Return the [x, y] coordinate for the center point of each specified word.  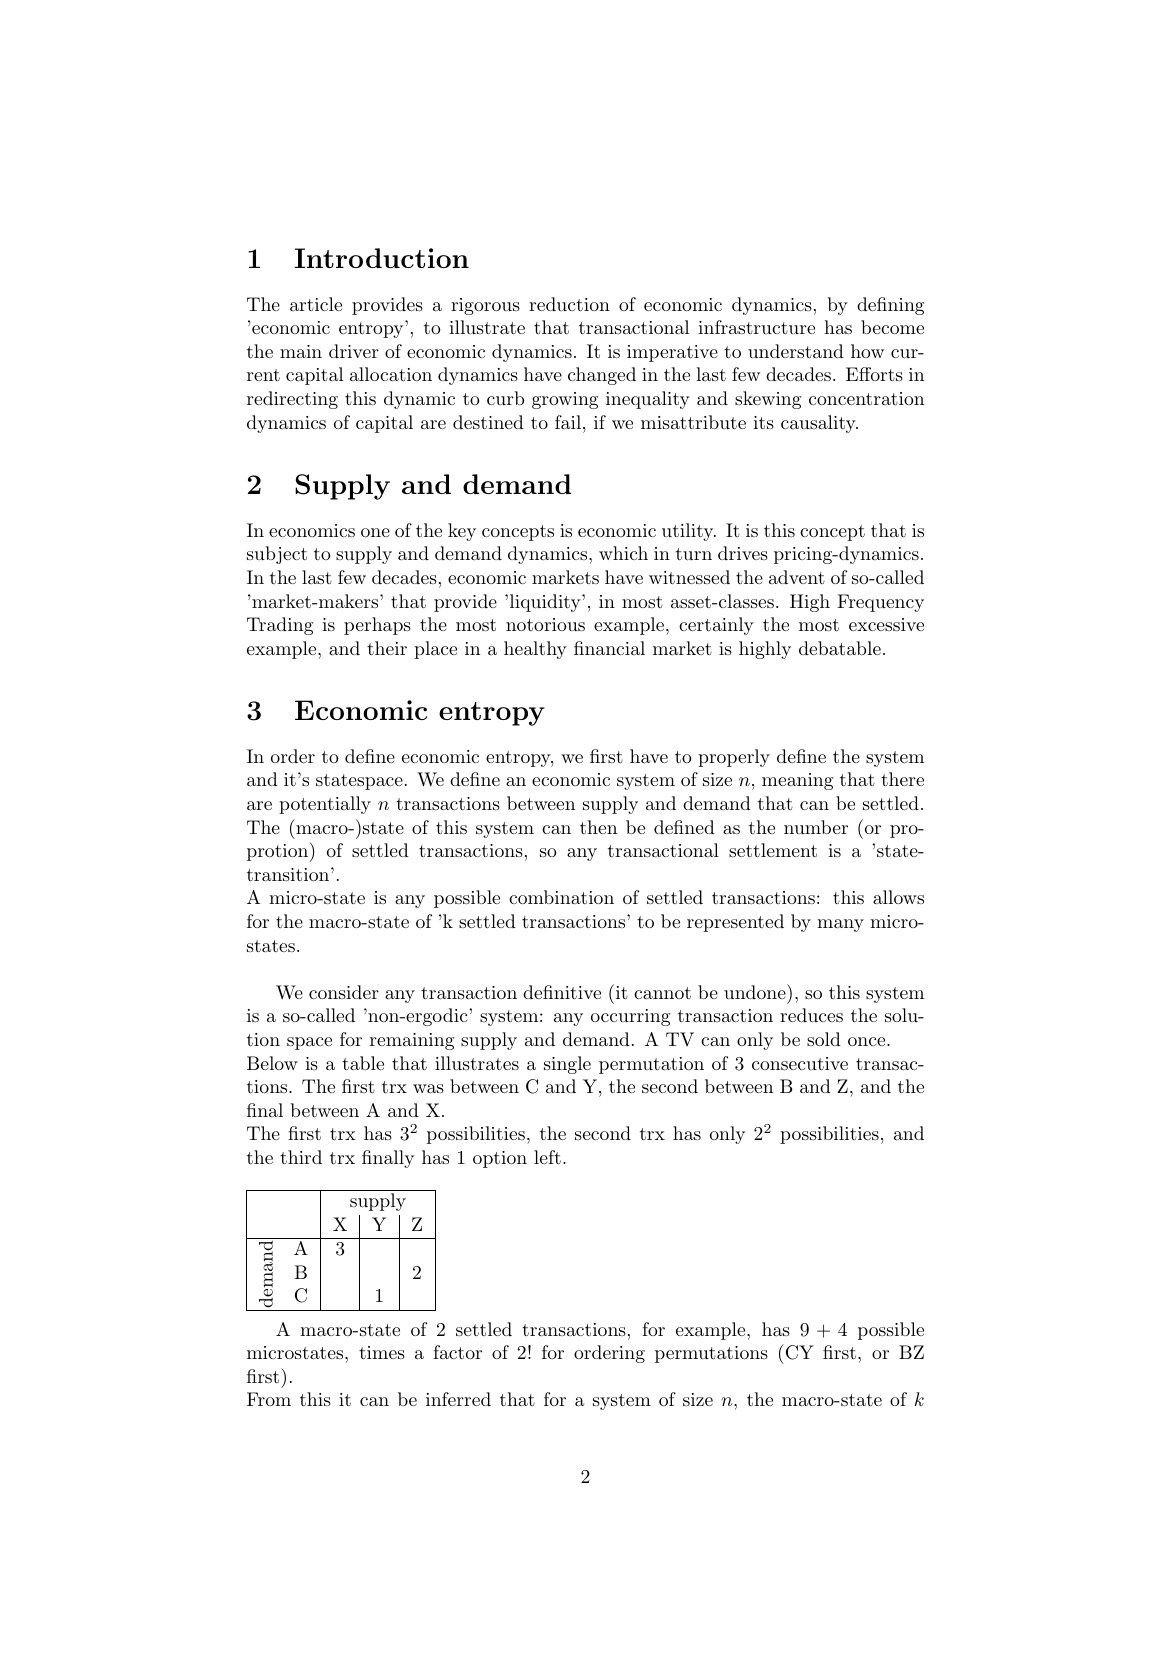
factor [457, 1352]
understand [796, 351]
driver [354, 351]
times [382, 1352]
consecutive [800, 1063]
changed [602, 376]
